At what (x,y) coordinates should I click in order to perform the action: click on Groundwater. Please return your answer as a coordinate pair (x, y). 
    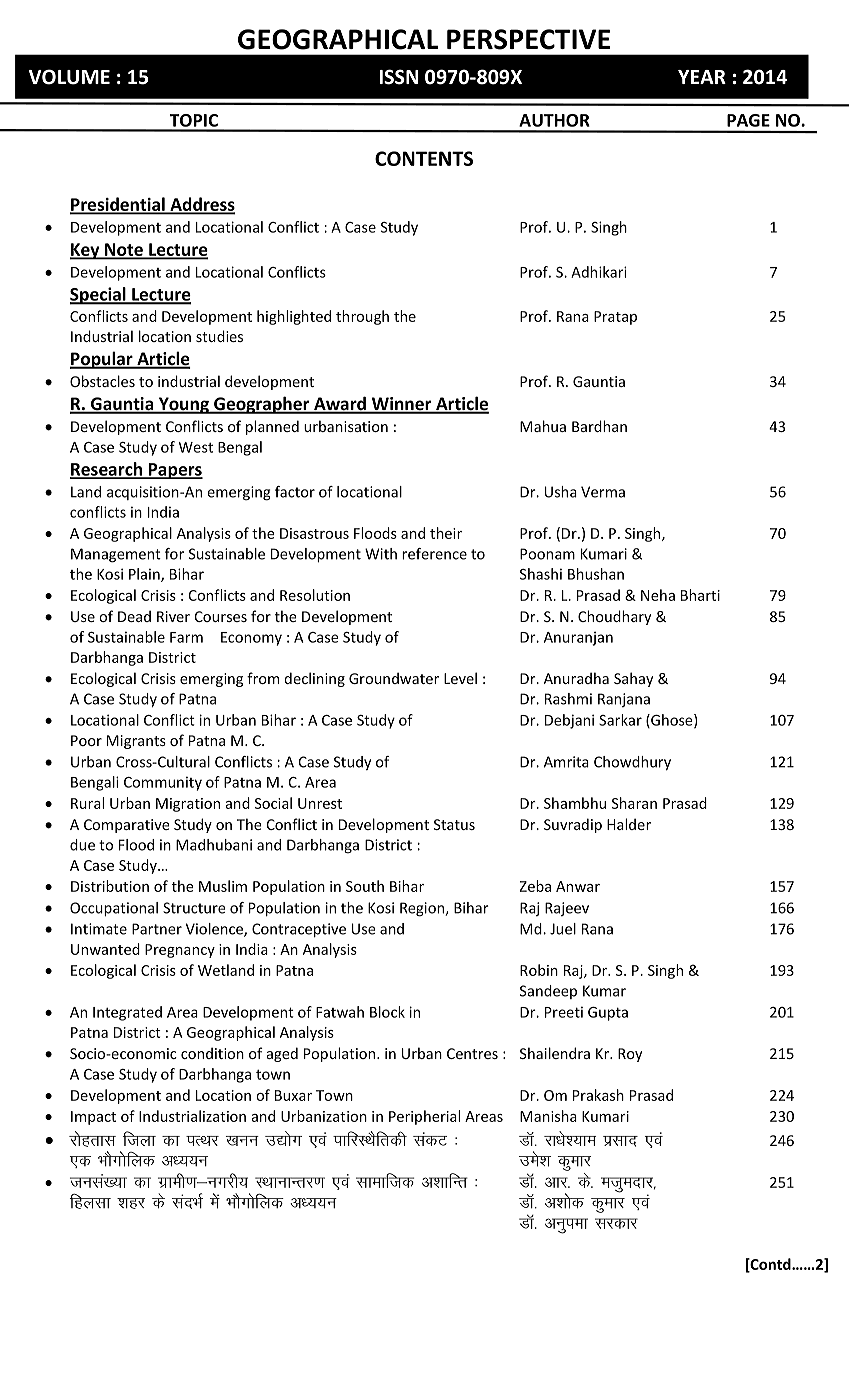
    Looking at the image, I should click on (394, 678).
